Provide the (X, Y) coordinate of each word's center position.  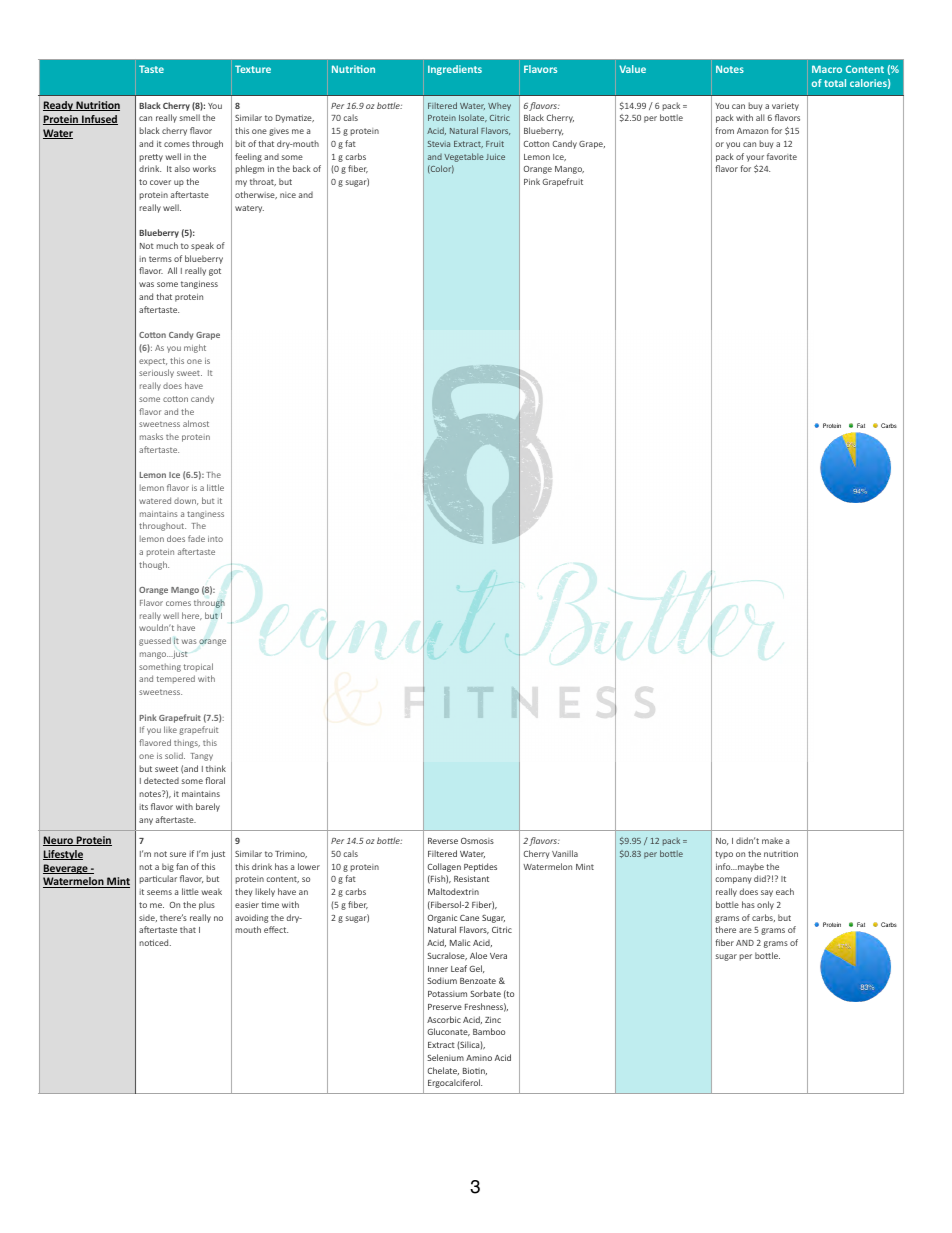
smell (190, 117)
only (765, 905)
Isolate (473, 118)
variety (785, 107)
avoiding (251, 918)
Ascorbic (444, 1019)
